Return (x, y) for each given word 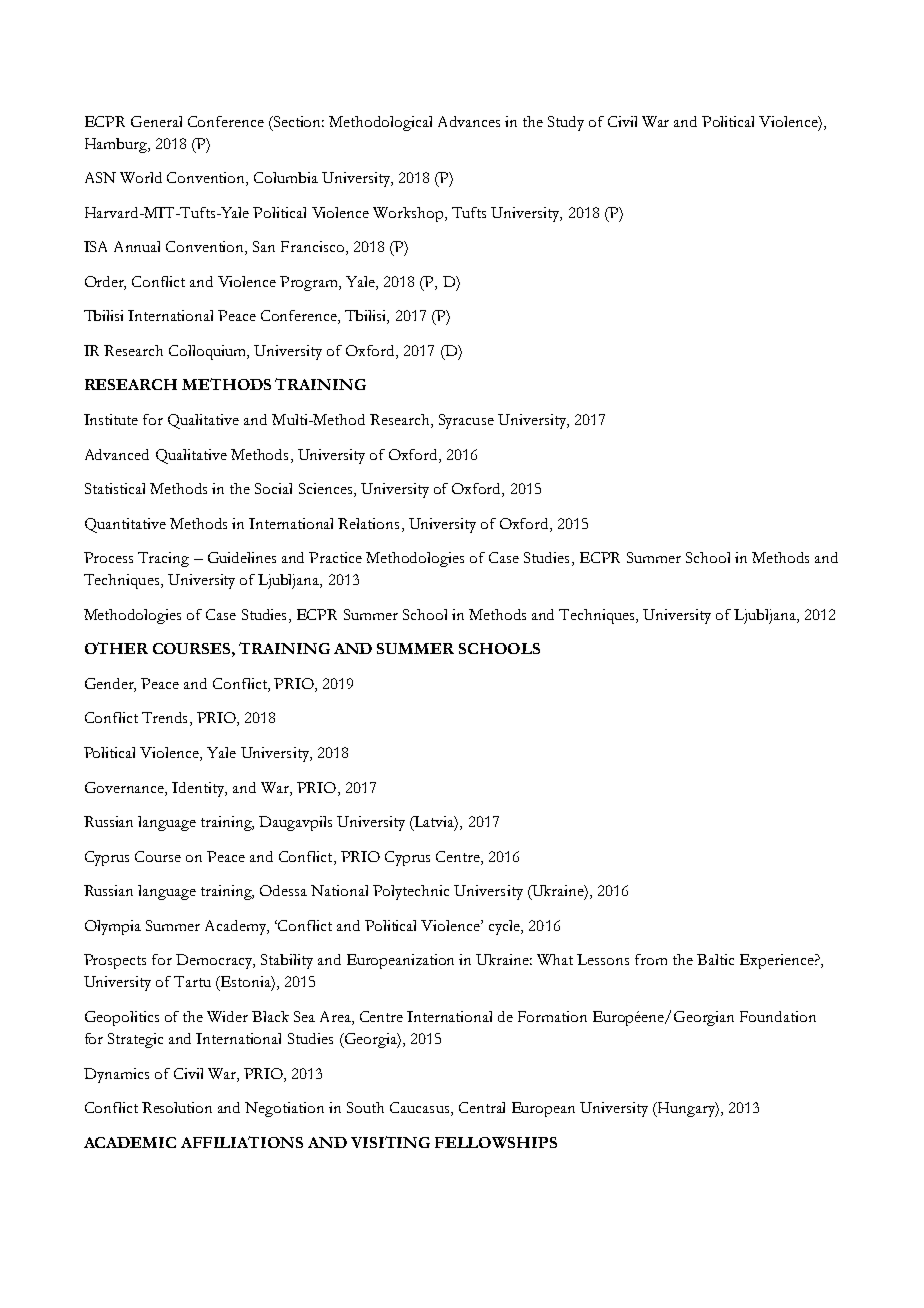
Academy (237, 927)
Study (566, 123)
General (156, 121)
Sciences (327, 490)
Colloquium (209, 352)
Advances (469, 121)
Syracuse (466, 421)
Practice (335, 557)
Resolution (177, 1107)
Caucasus (421, 1109)
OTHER (116, 648)
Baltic (715, 959)
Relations (368, 523)
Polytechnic (411, 892)
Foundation (778, 1016)
